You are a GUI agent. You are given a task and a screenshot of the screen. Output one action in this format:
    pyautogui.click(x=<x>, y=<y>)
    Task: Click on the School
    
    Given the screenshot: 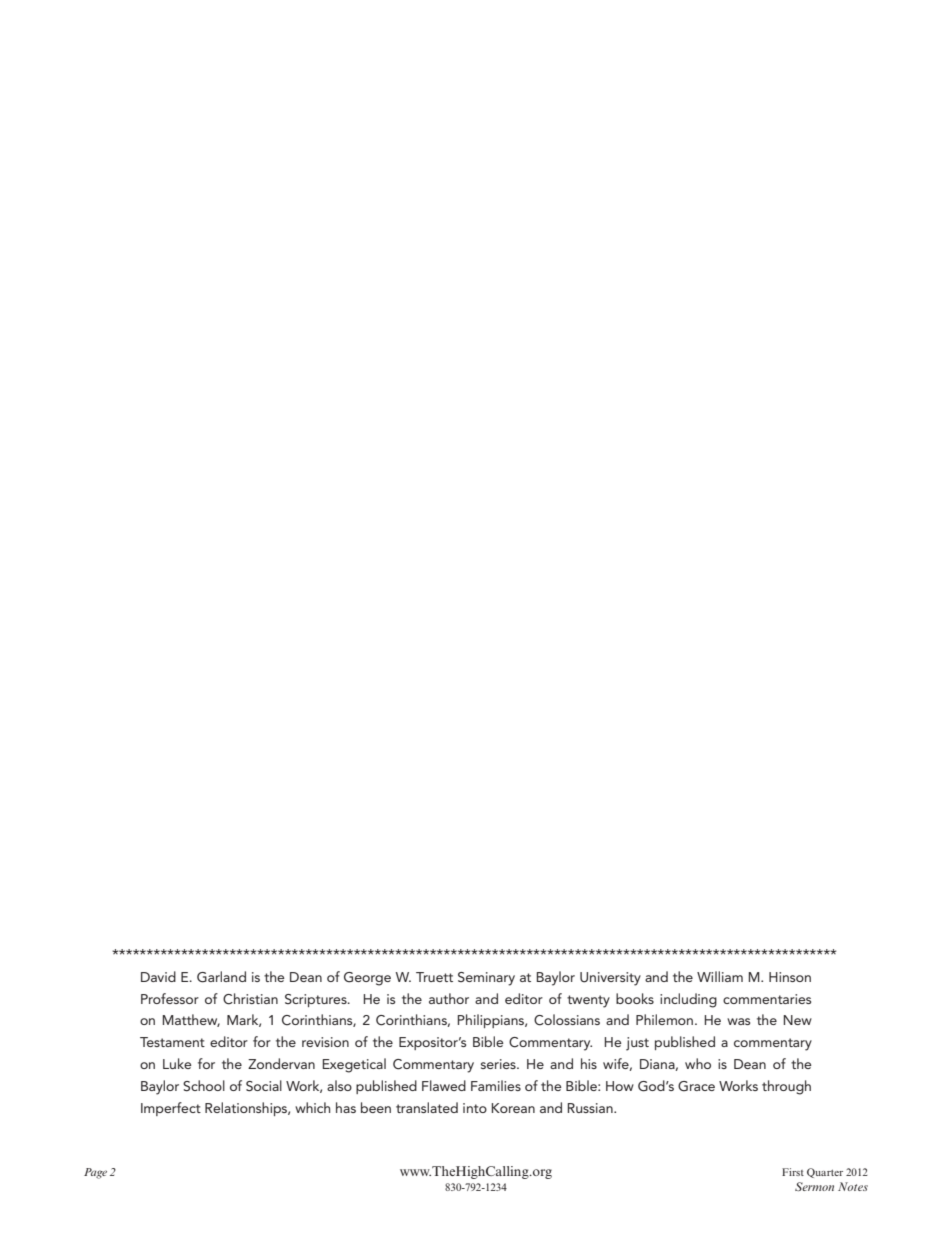 What is the action you would take?
    pyautogui.click(x=204, y=1086)
